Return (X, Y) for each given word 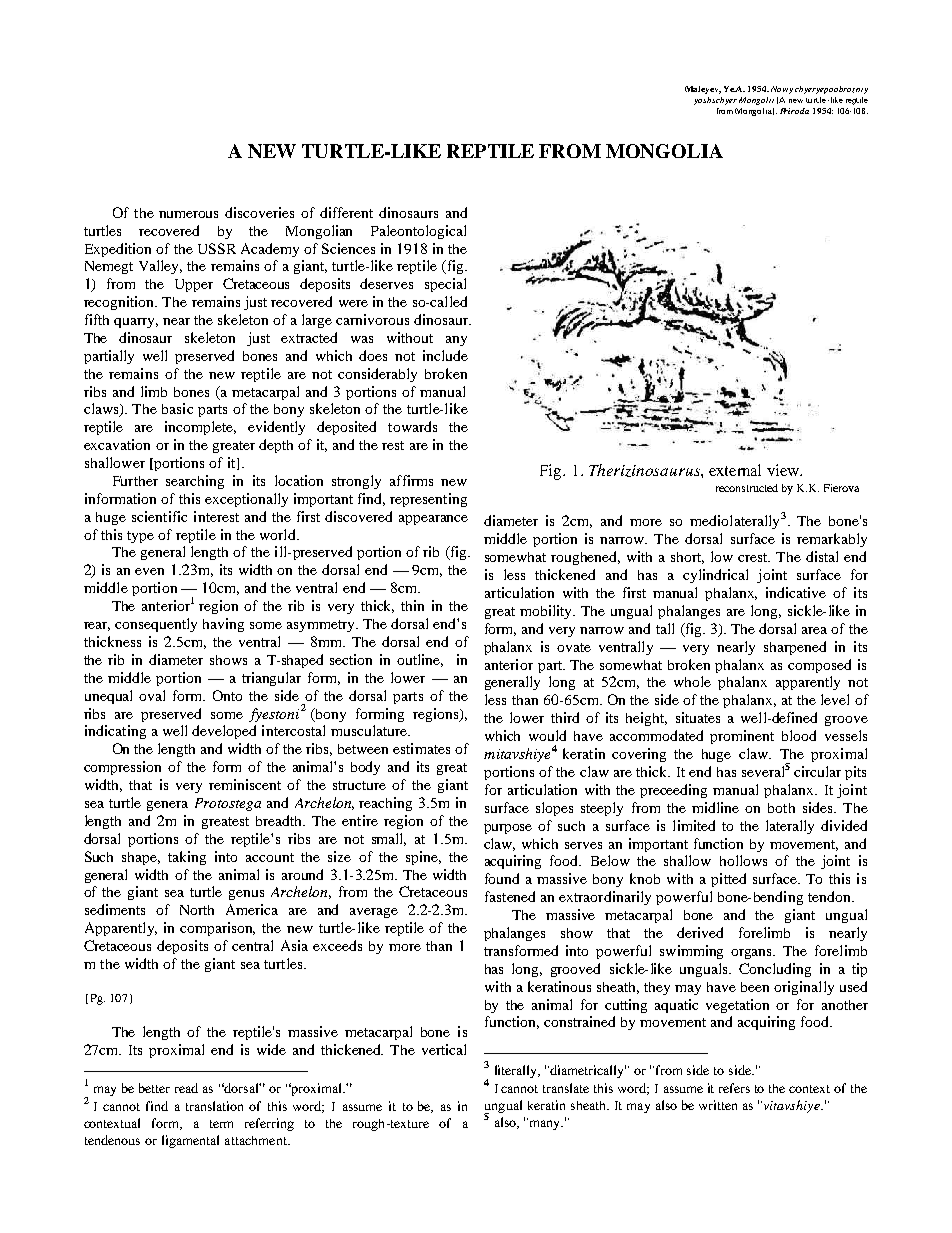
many (545, 1124)
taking (187, 858)
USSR (217, 248)
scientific (159, 516)
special (445, 285)
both (781, 808)
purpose (508, 829)
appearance (433, 520)
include (445, 355)
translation (214, 1106)
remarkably (832, 540)
